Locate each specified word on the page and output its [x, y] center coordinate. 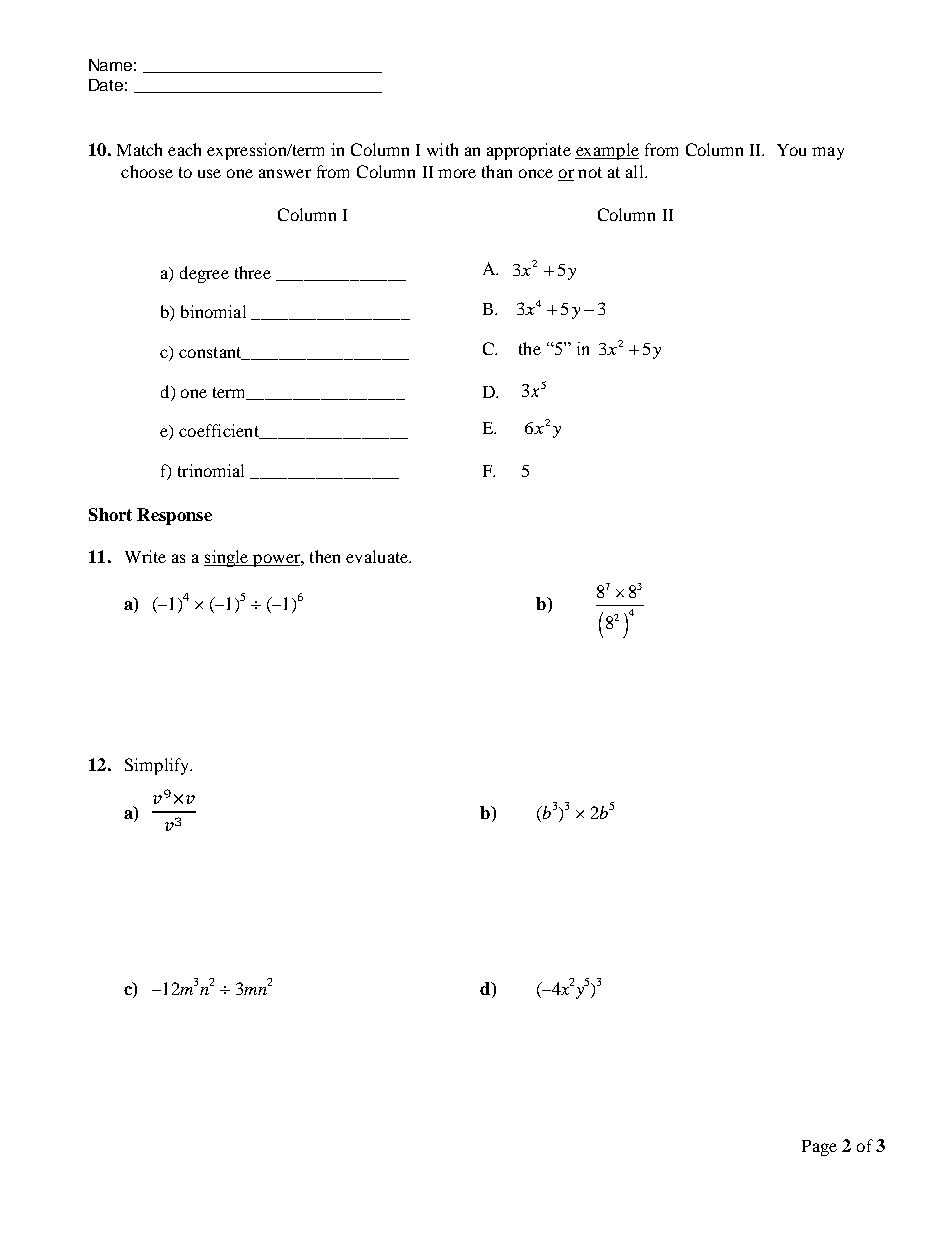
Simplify [158, 766]
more [457, 173]
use [209, 173]
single [227, 558]
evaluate [378, 556]
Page [819, 1148]
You [791, 150]
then [325, 556]
